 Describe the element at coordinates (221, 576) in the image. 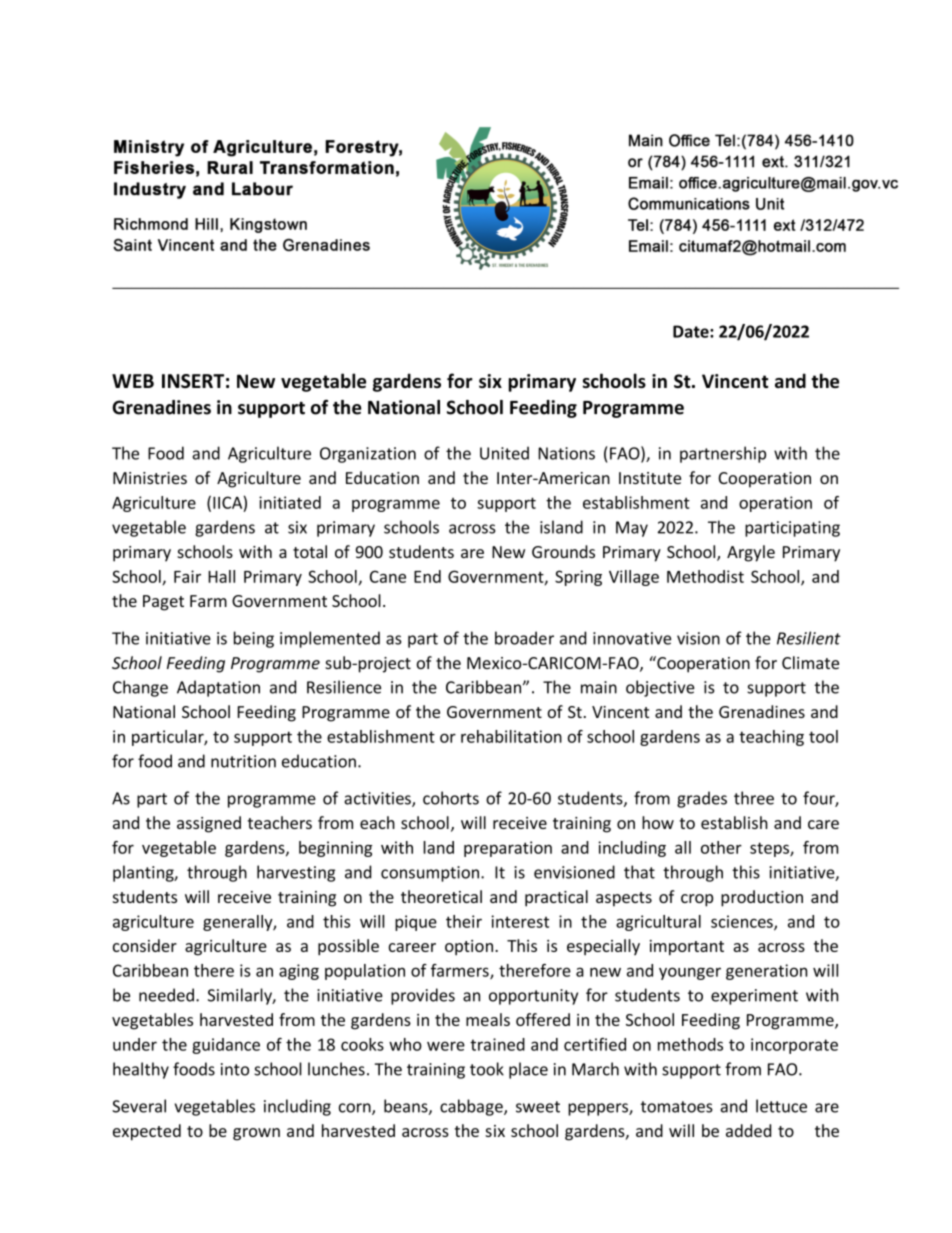

I see `Hall` at that location.
